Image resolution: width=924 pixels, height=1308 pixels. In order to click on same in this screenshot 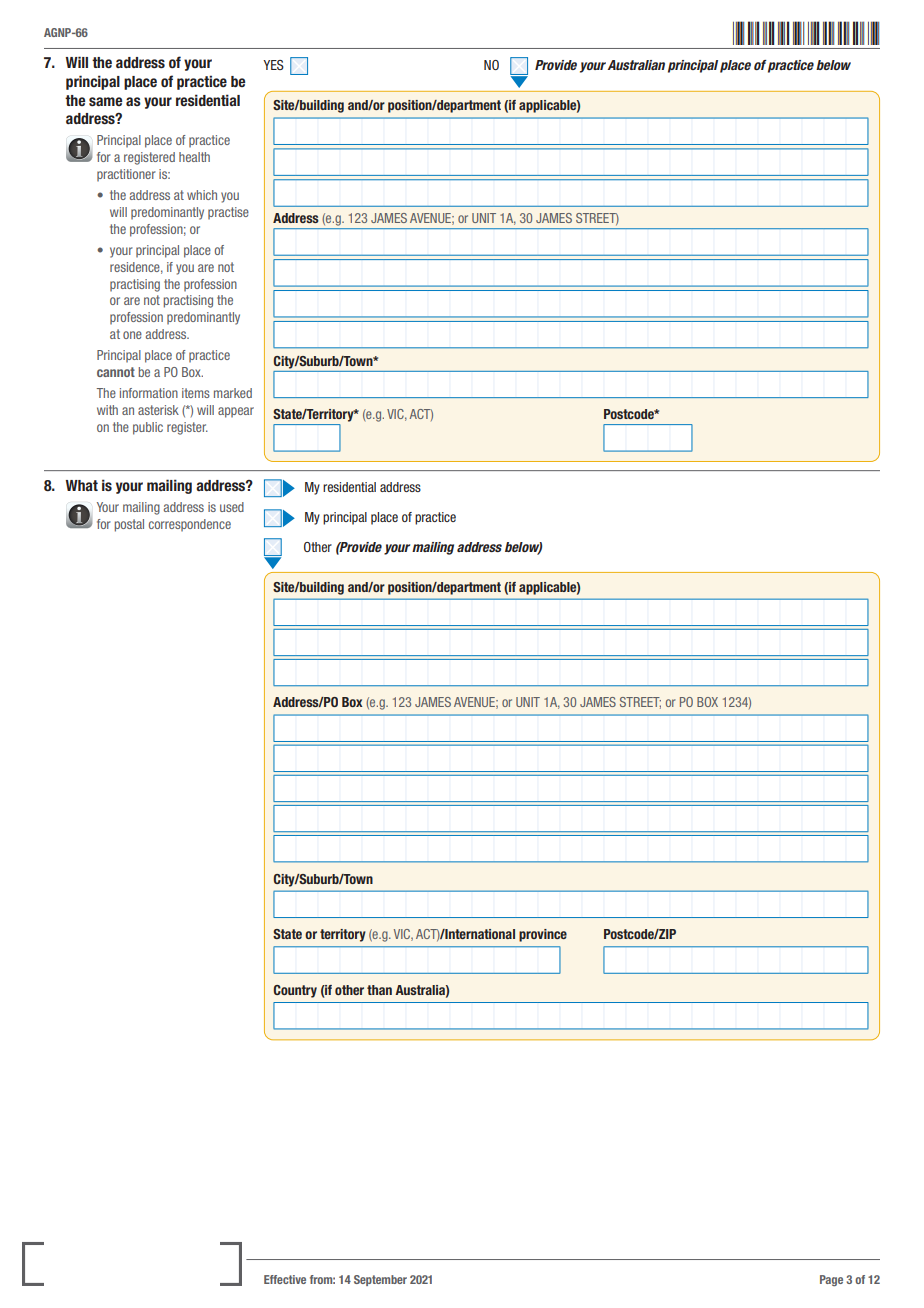, I will do `click(105, 101)`.
